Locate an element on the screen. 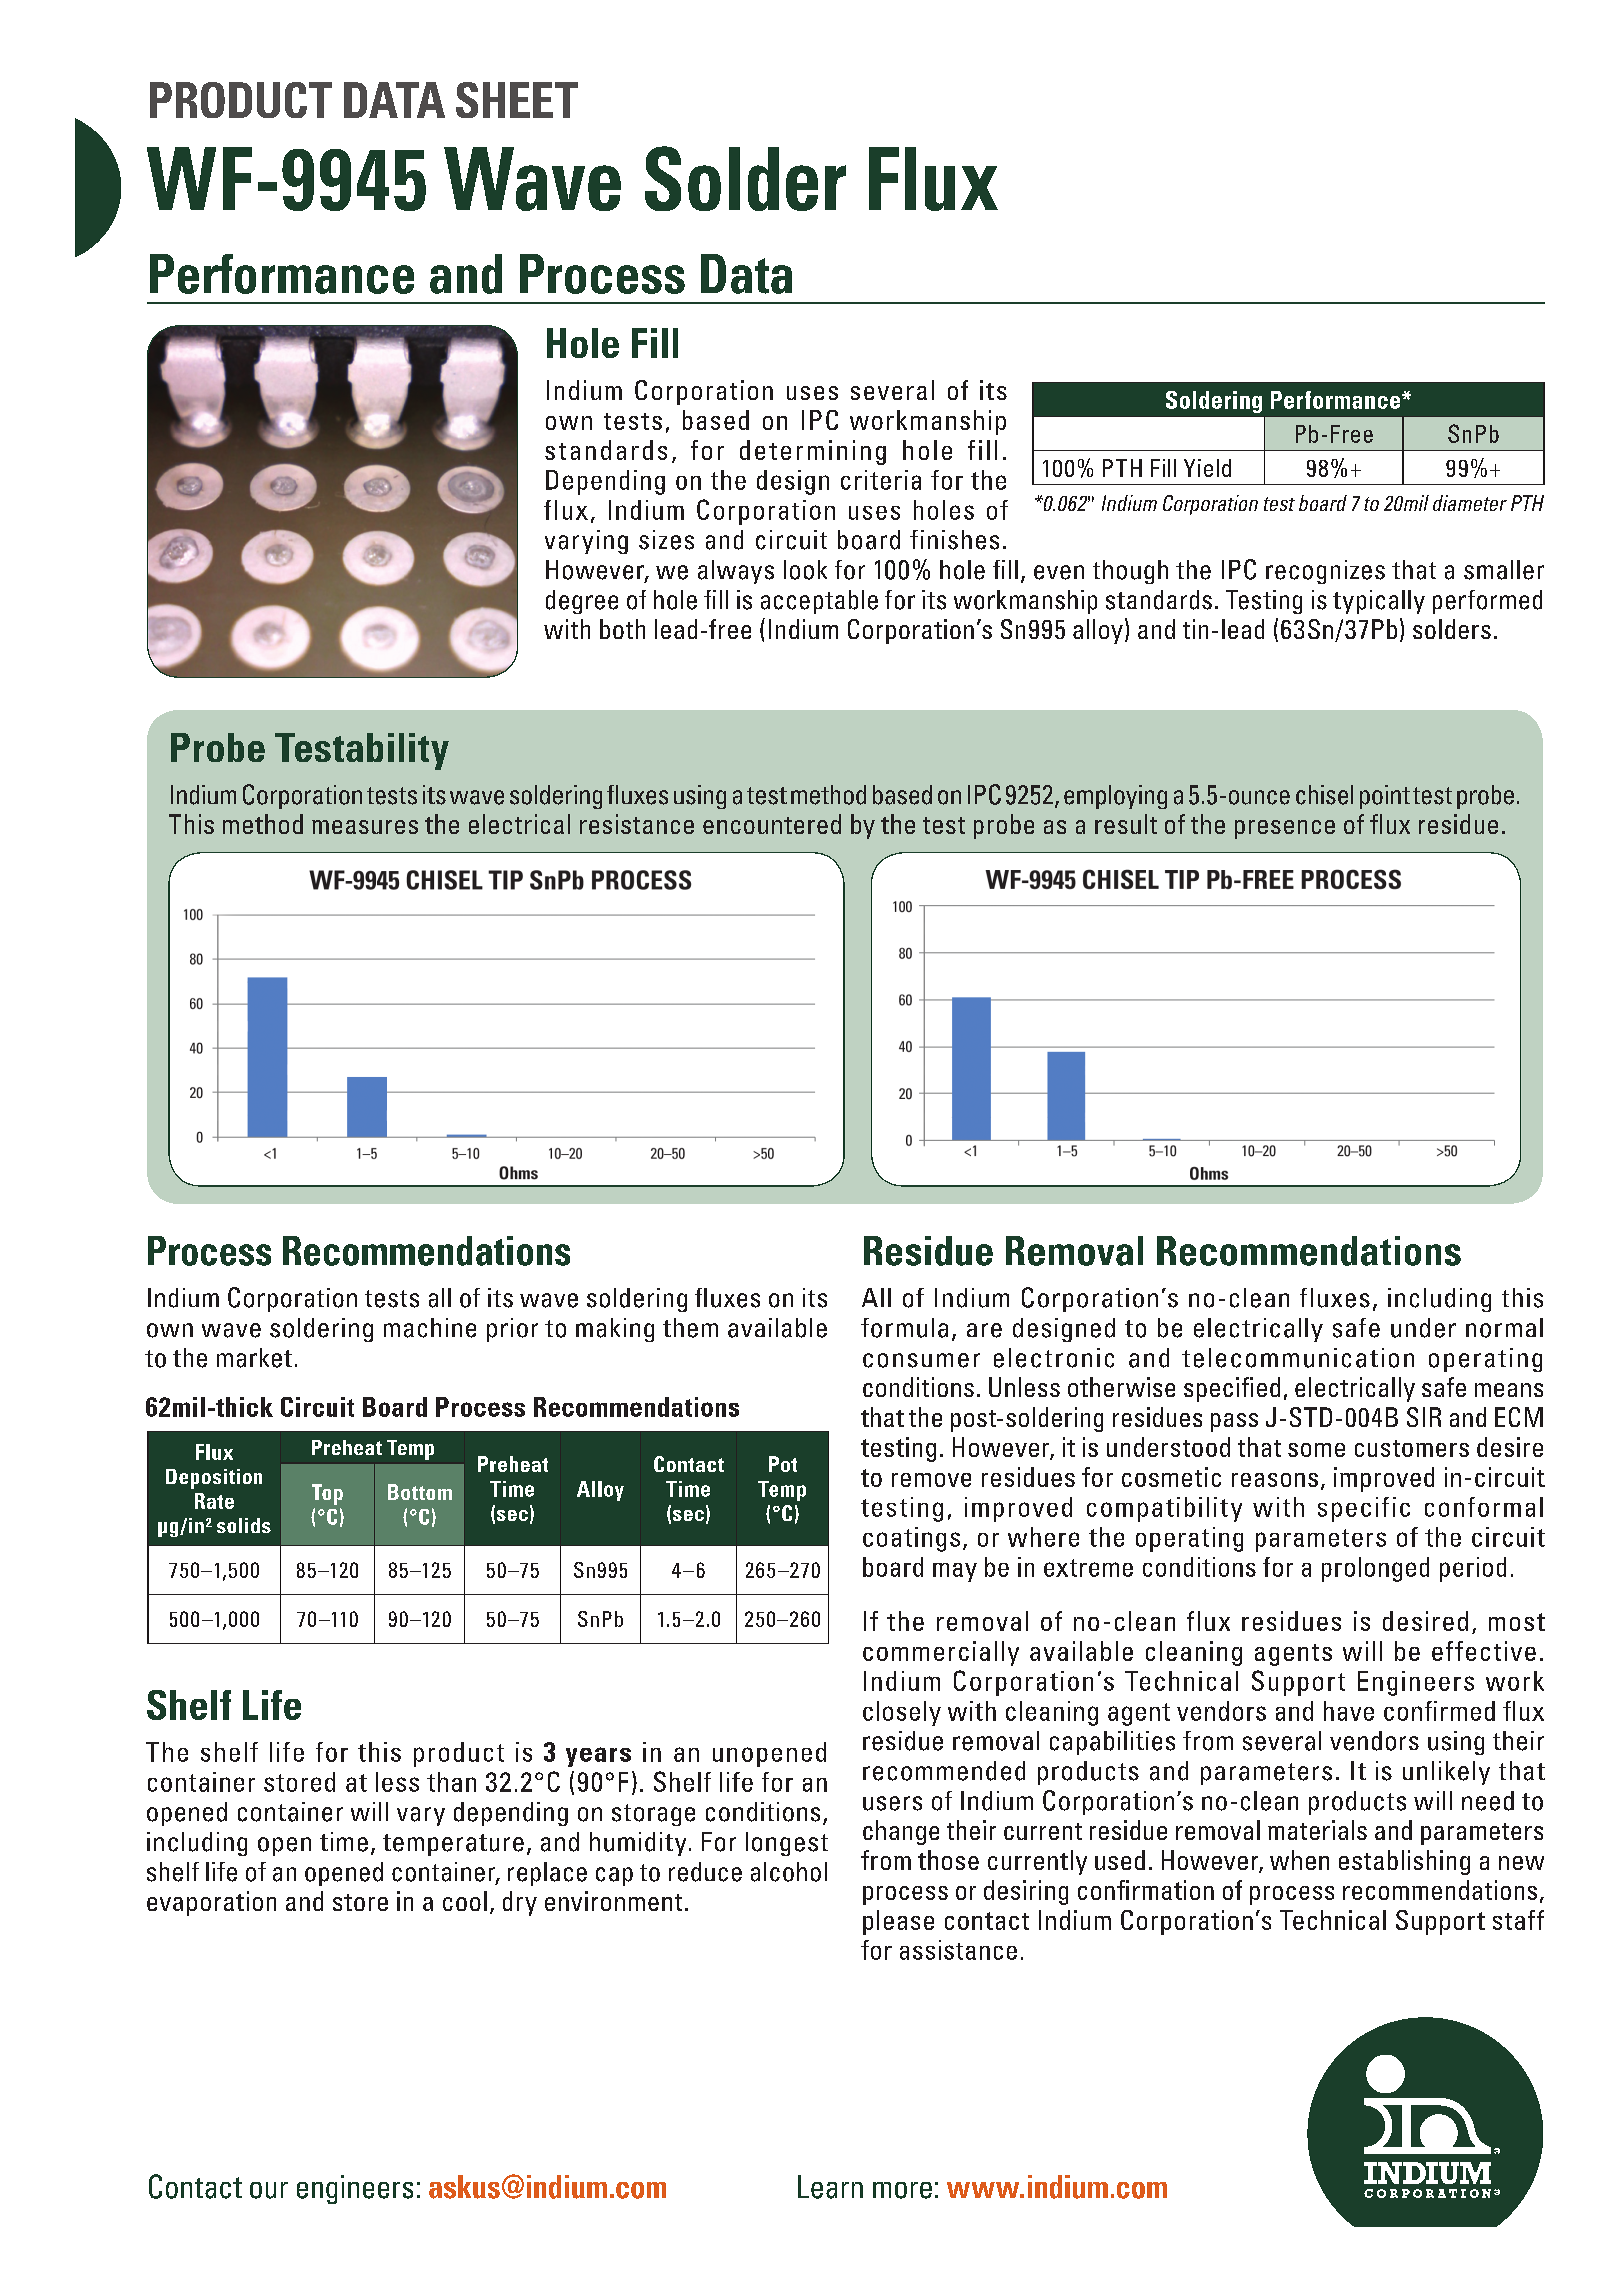 The width and height of the screenshot is (1618, 2288). determining is located at coordinates (813, 452).
